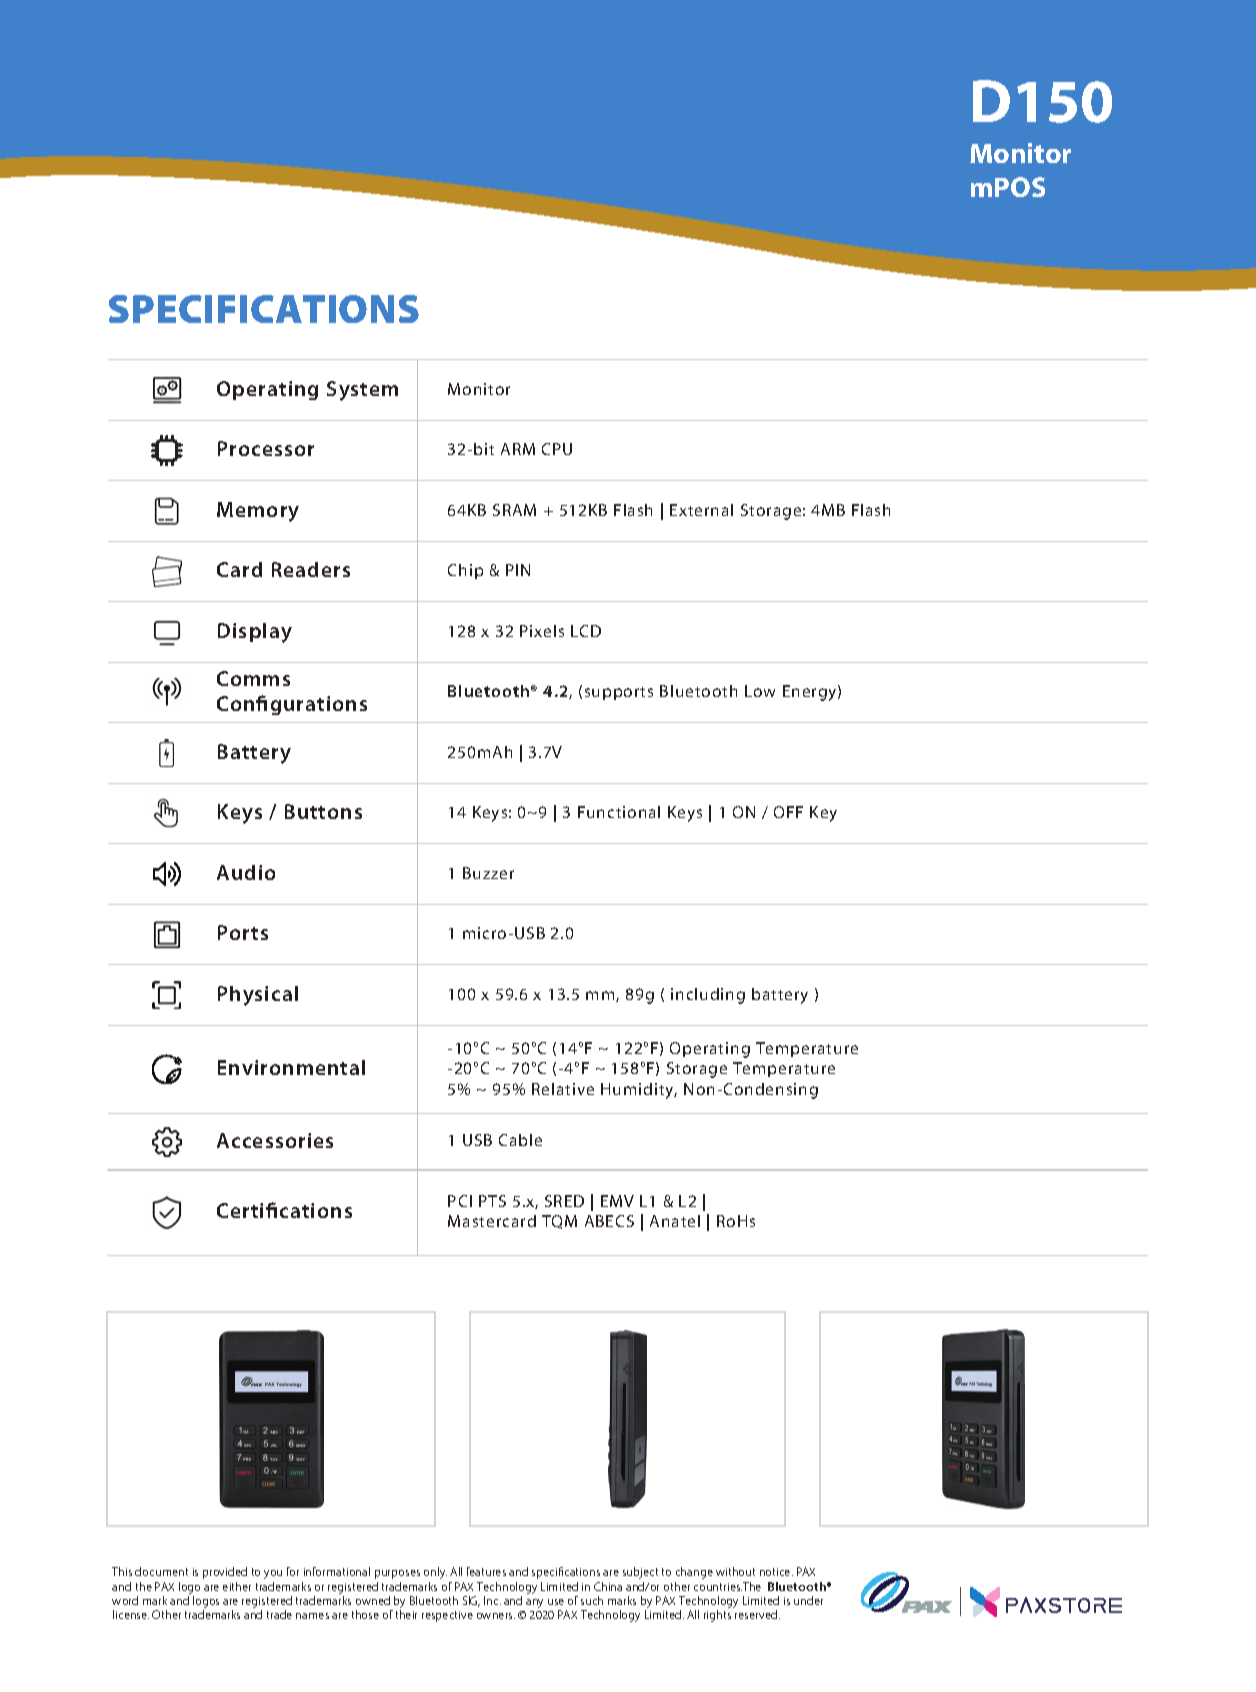 The image size is (1256, 1692). I want to click on Processor, so click(266, 448).
